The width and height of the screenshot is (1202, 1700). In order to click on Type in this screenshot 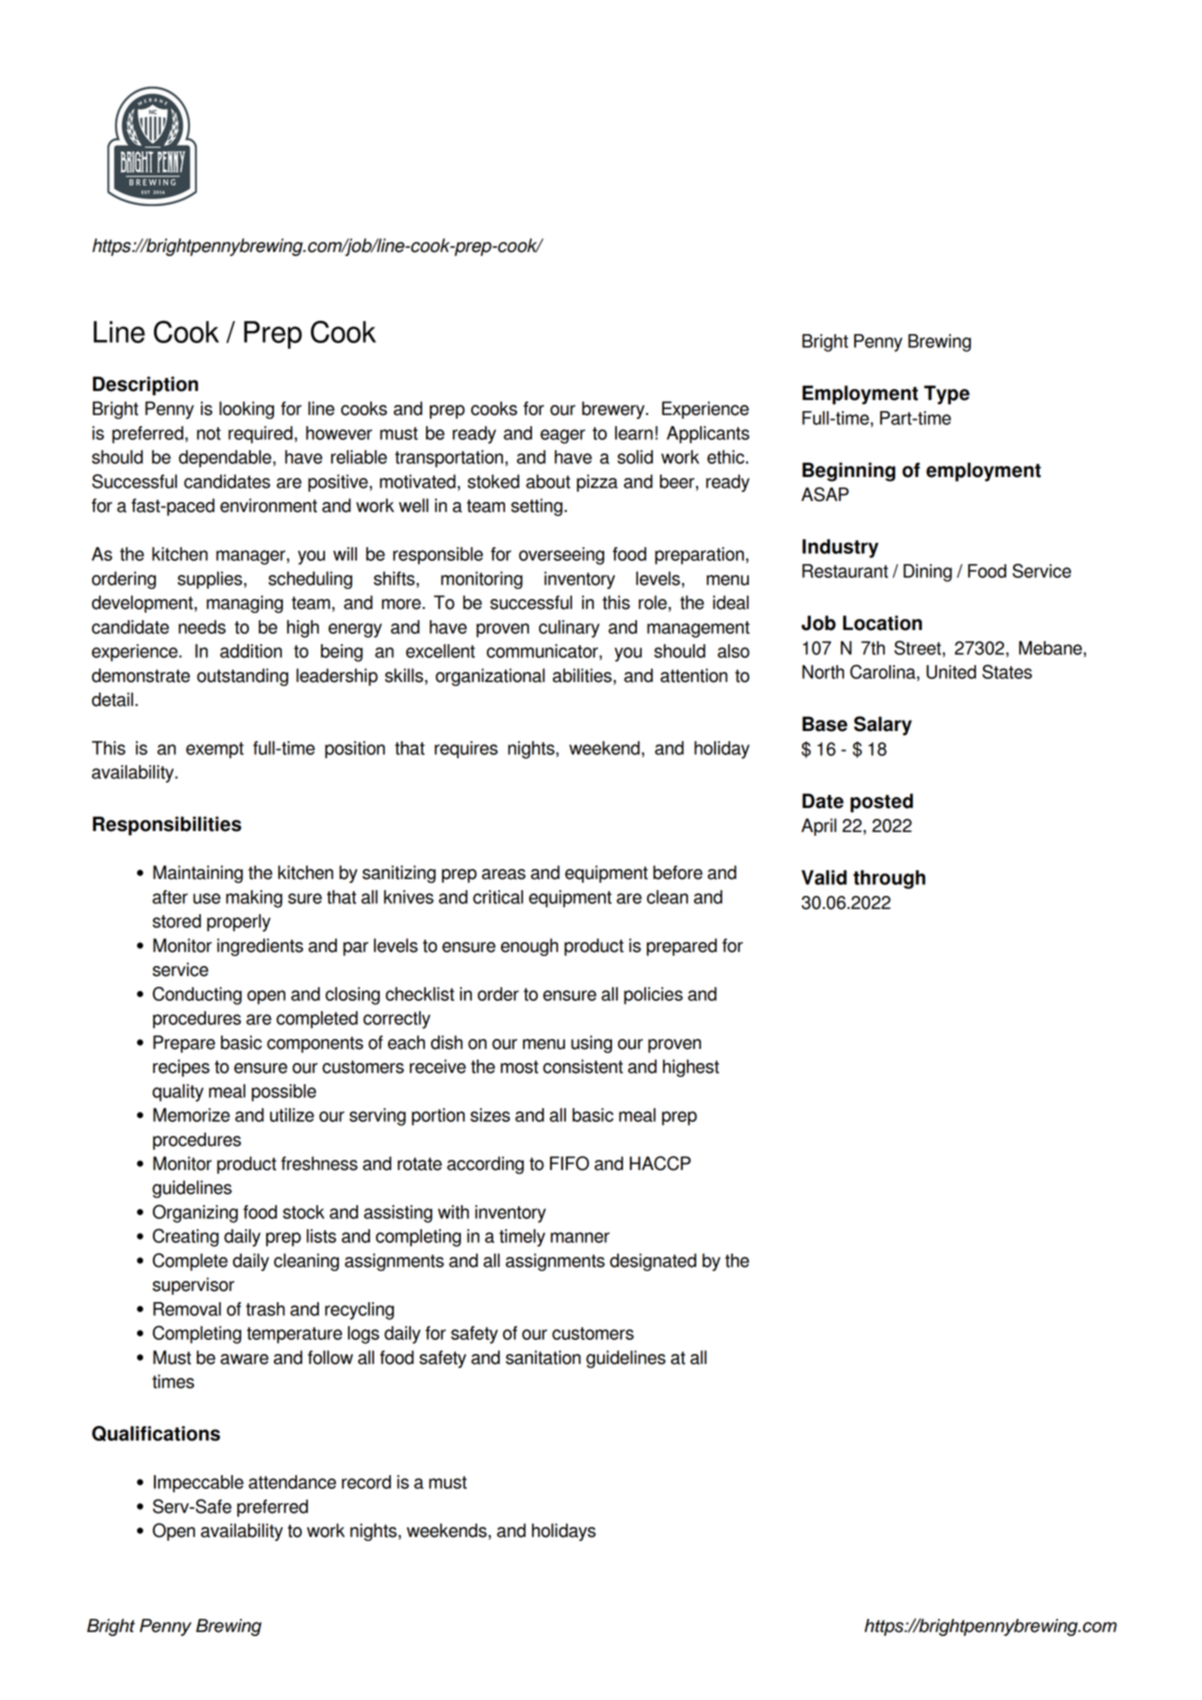, I will do `click(947, 395)`.
